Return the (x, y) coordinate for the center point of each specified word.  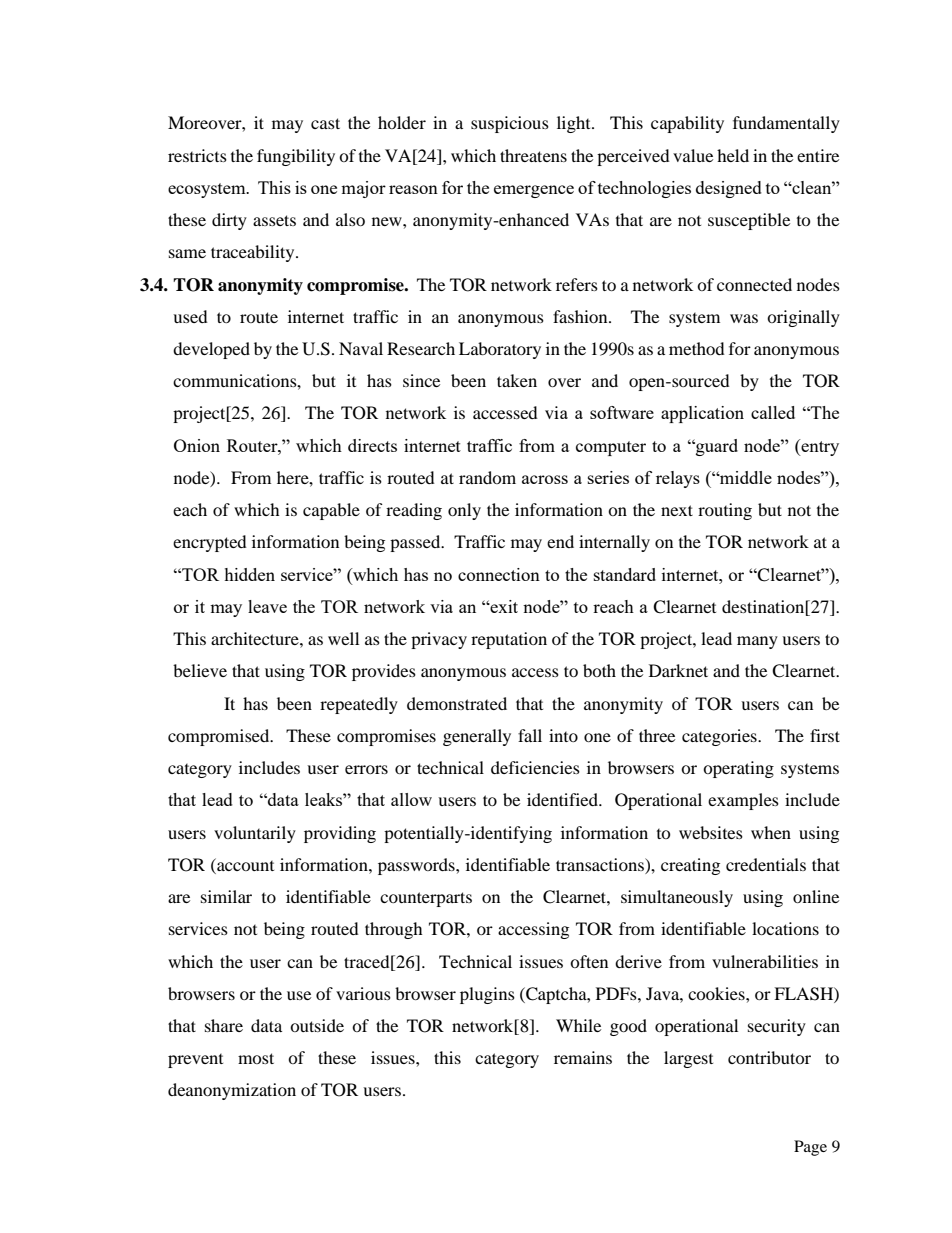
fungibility (296, 157)
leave (267, 606)
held (733, 155)
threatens (533, 155)
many (757, 642)
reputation (509, 640)
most (256, 1058)
